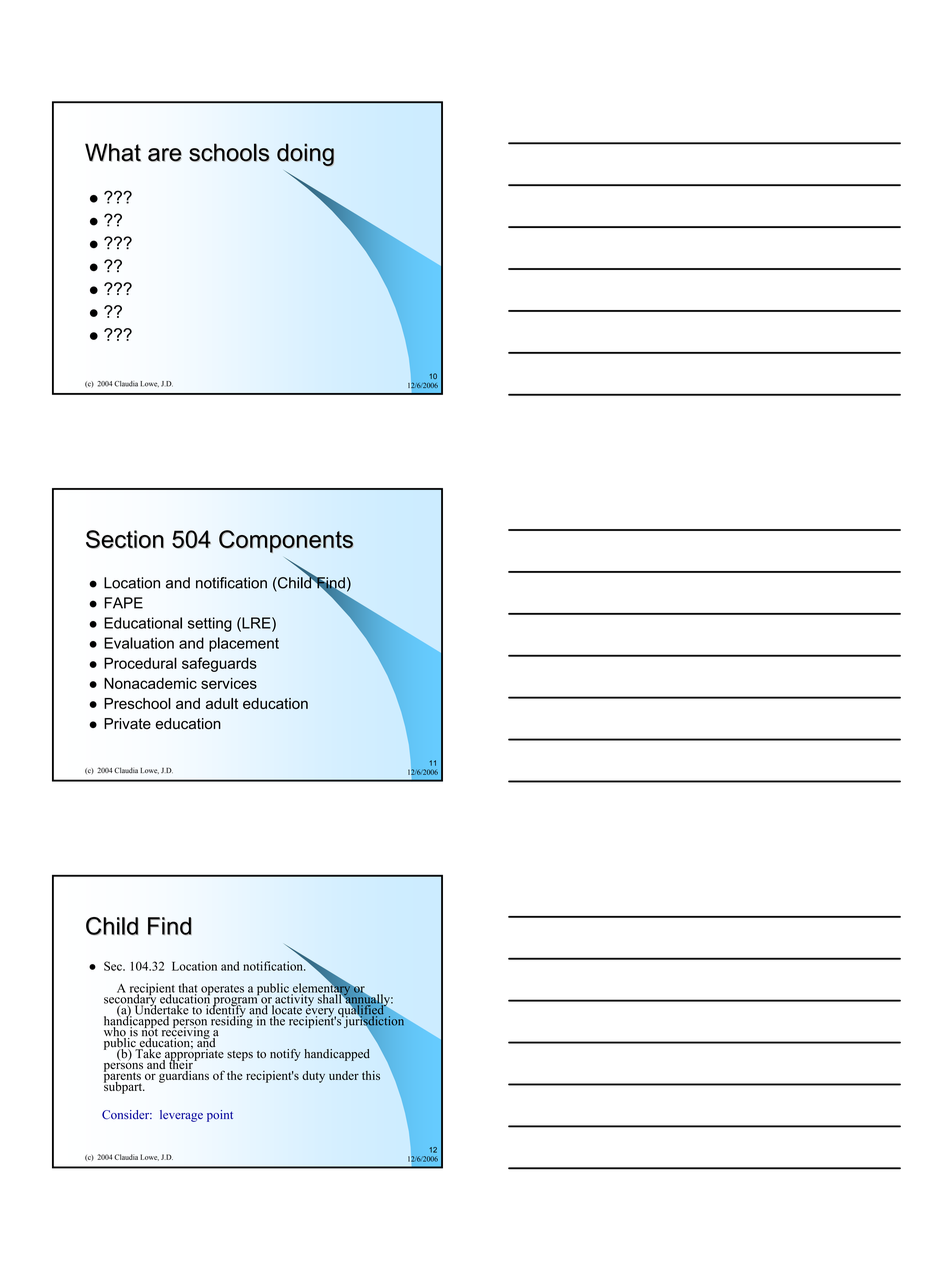 Image resolution: width=952 pixels, height=1270 pixels. Describe the element at coordinates (244, 644) in the page. I see `placement` at that location.
